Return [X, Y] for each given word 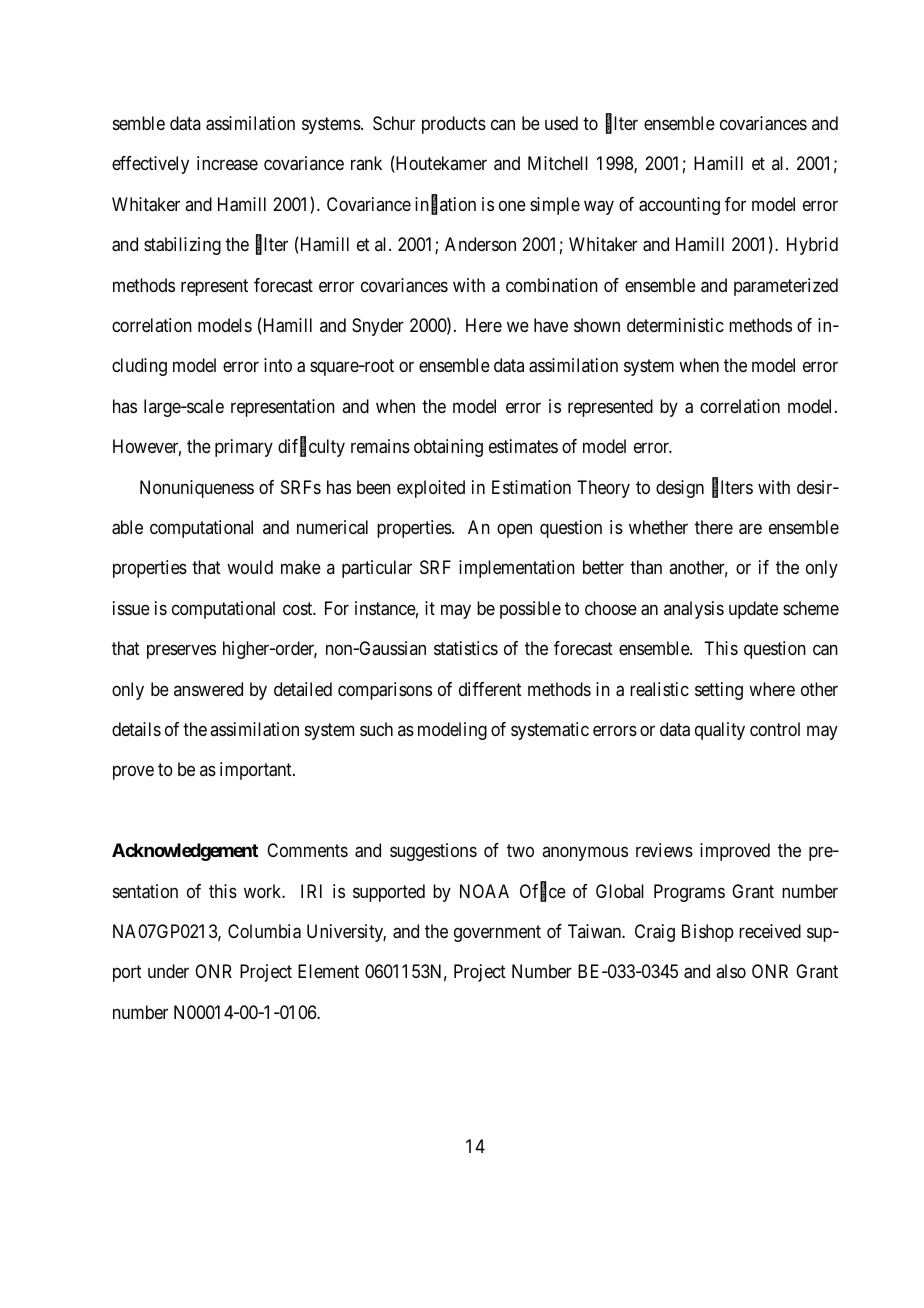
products [454, 125]
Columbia [264, 931]
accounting [679, 206]
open [514, 530]
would [250, 567]
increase [227, 163]
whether [658, 527]
